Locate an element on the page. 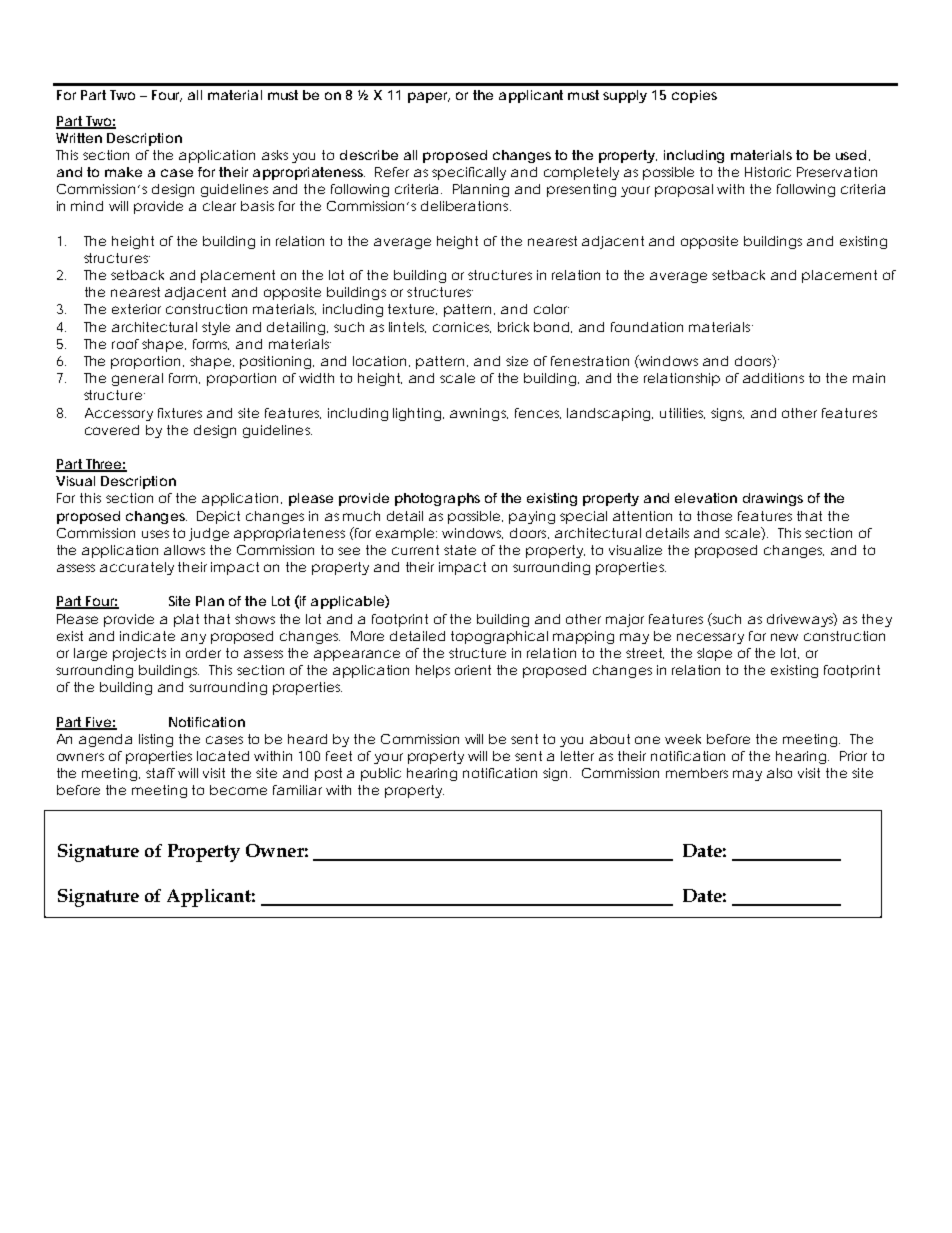 The width and height of the image is (952, 1233). additions is located at coordinates (773, 378).
